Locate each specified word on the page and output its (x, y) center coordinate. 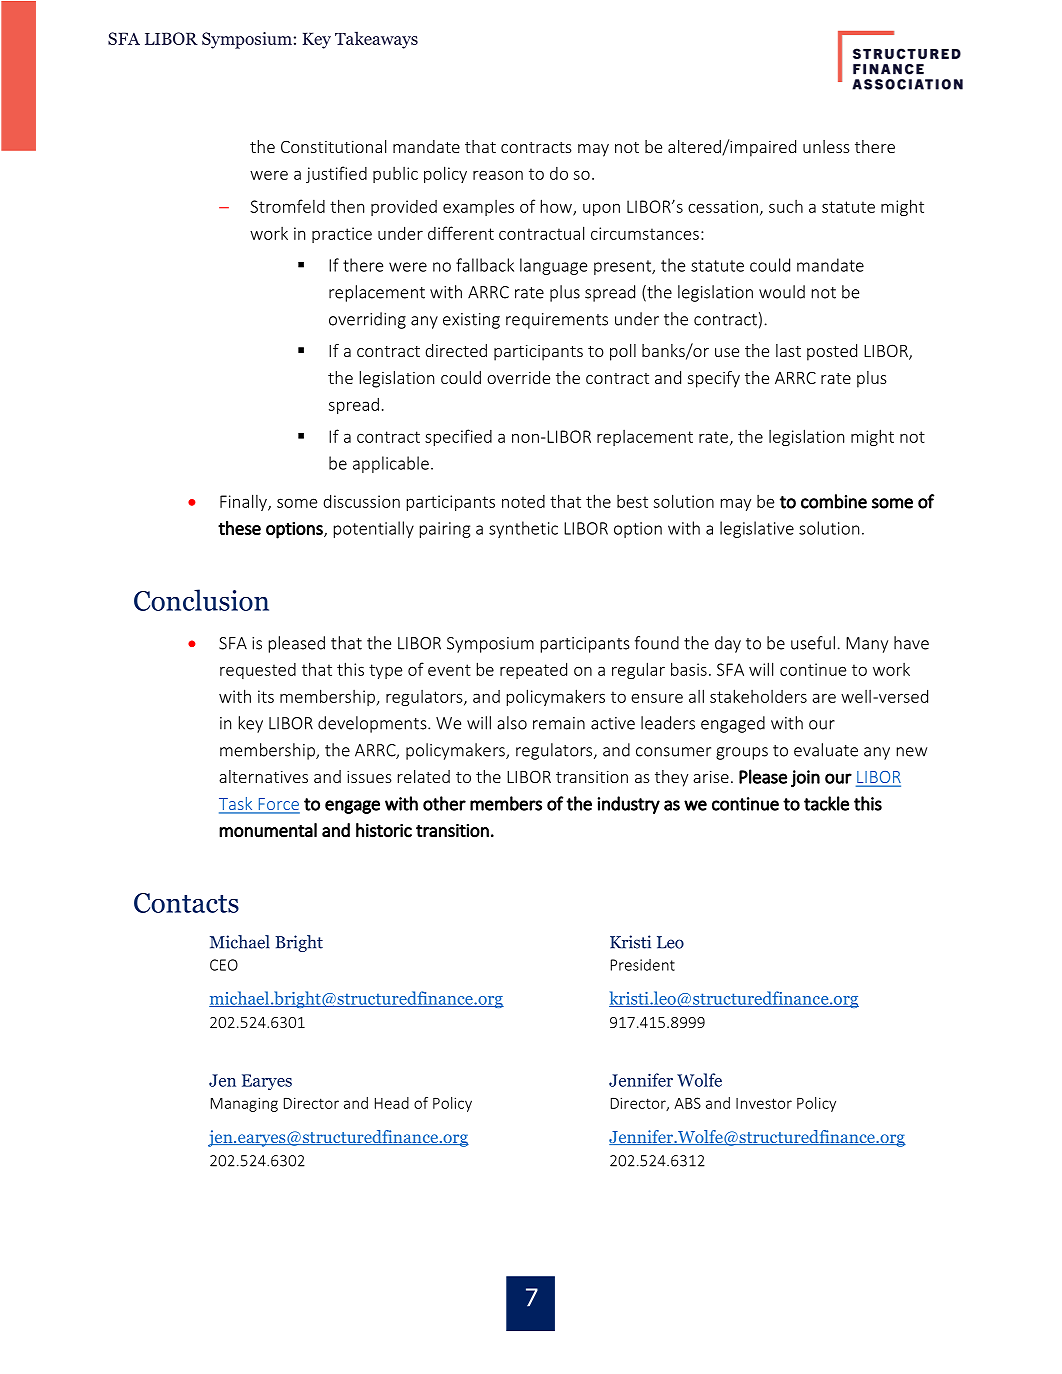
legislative (757, 529)
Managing (244, 1104)
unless (826, 146)
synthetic (523, 529)
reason (498, 175)
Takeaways (376, 40)
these (239, 528)
